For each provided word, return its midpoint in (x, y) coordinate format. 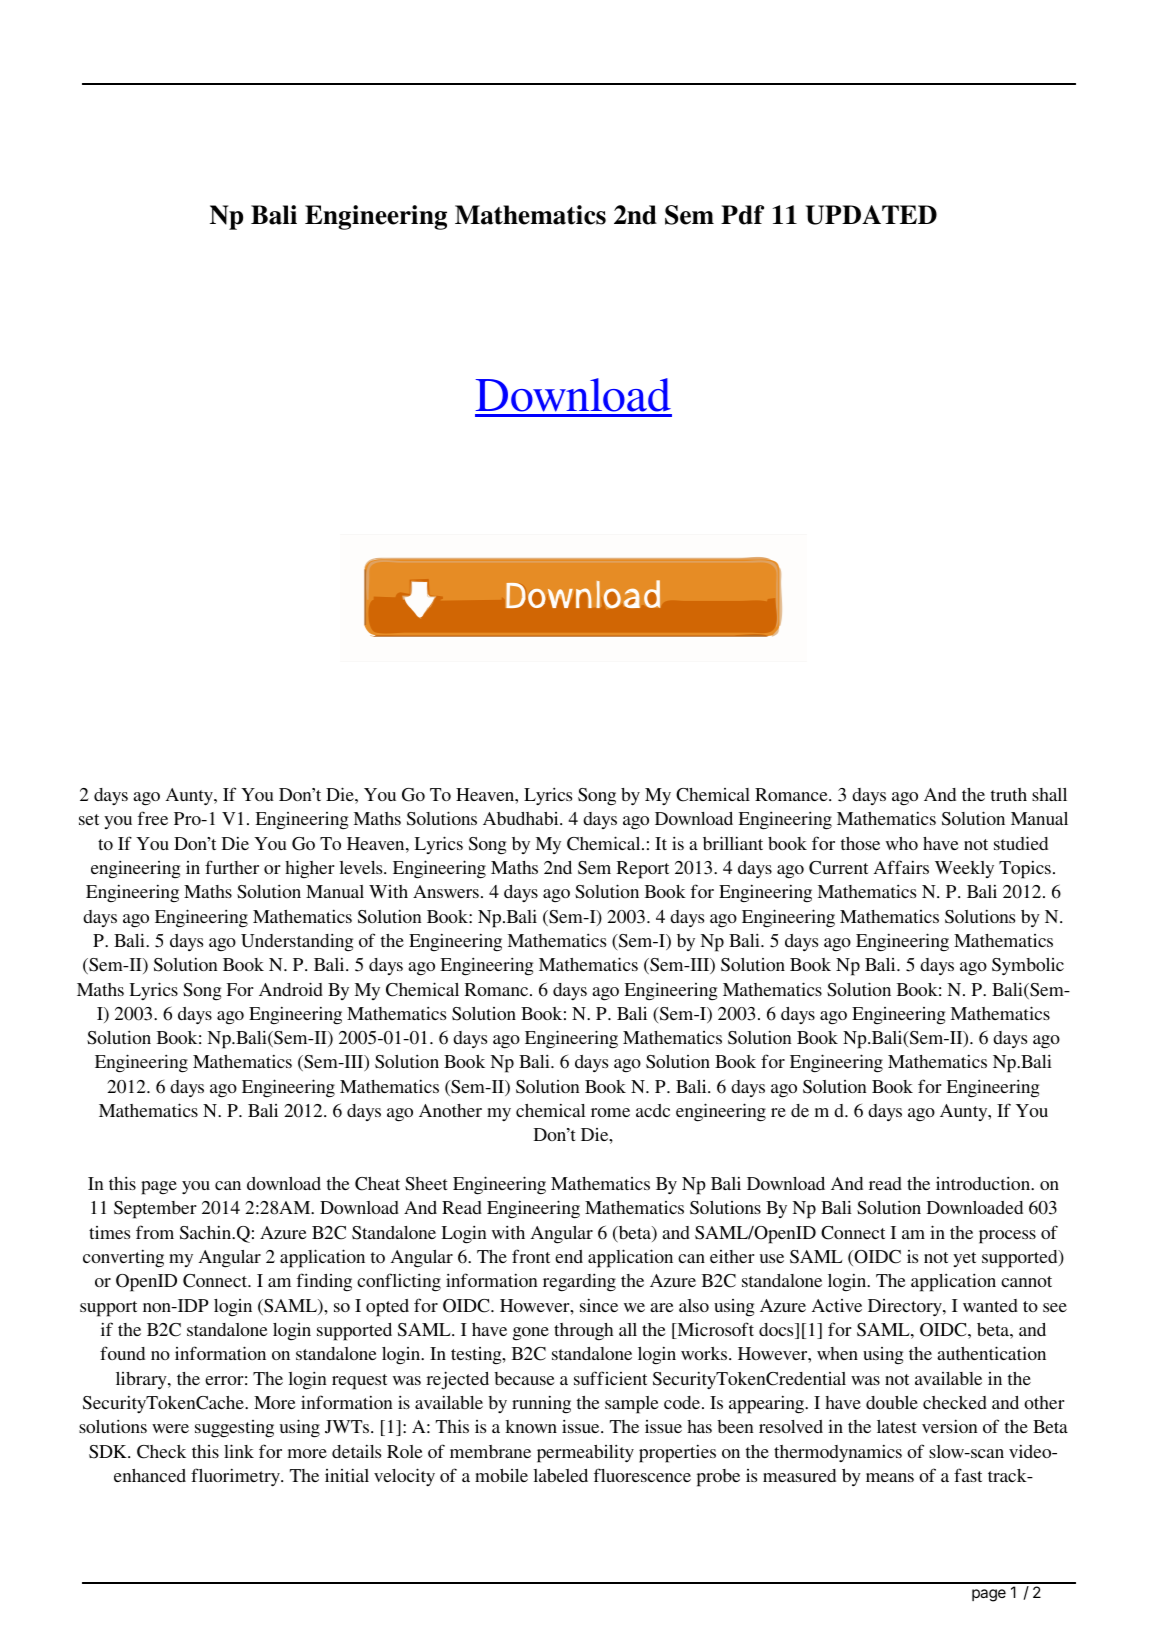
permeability (585, 1453)
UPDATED (871, 215)
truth (1009, 794)
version (950, 1426)
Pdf (742, 215)
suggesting (234, 1429)
